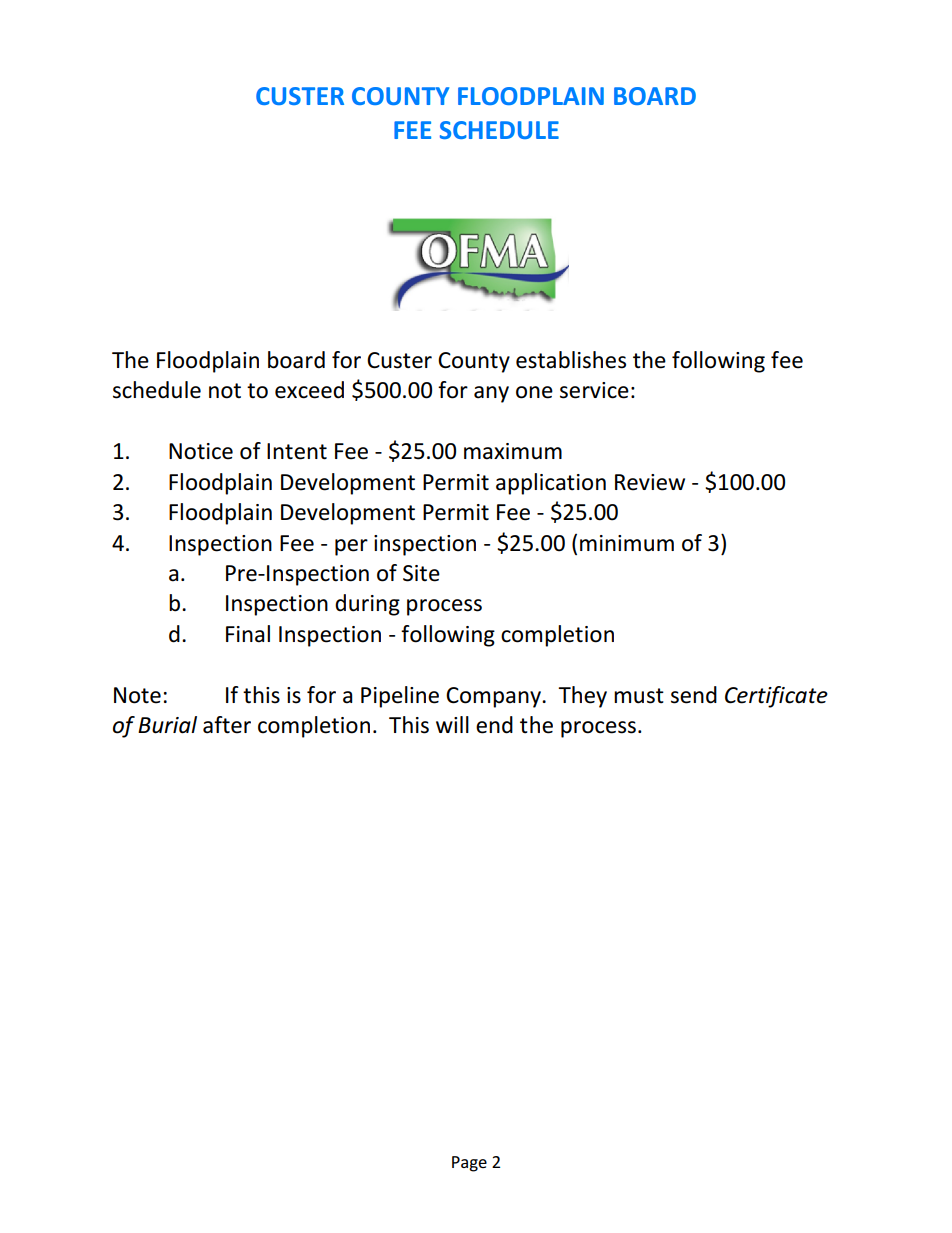 This document has height=1233, width=952. Describe the element at coordinates (534, 392) in the document. I see `one` at that location.
